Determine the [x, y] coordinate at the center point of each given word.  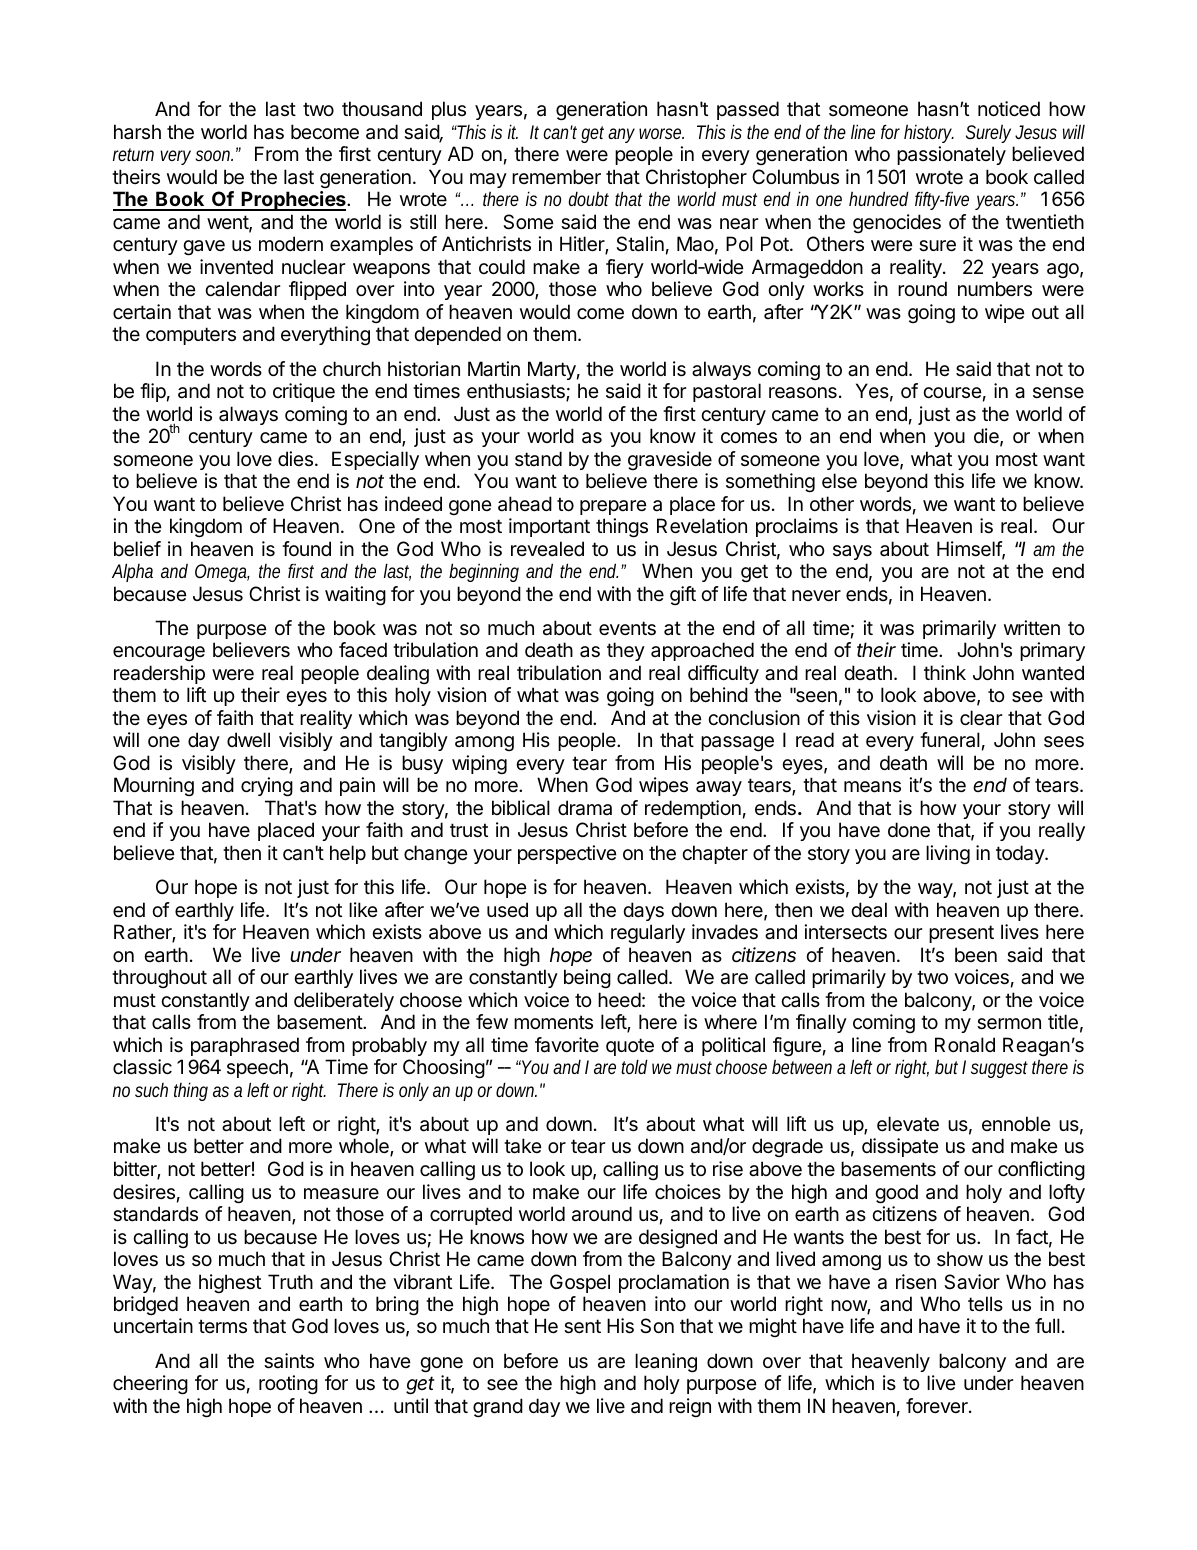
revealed [547, 549]
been [976, 954]
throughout [159, 978]
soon [214, 155]
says [852, 552]
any [621, 135]
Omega [222, 573]
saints [289, 1361]
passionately [951, 155]
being [587, 979]
